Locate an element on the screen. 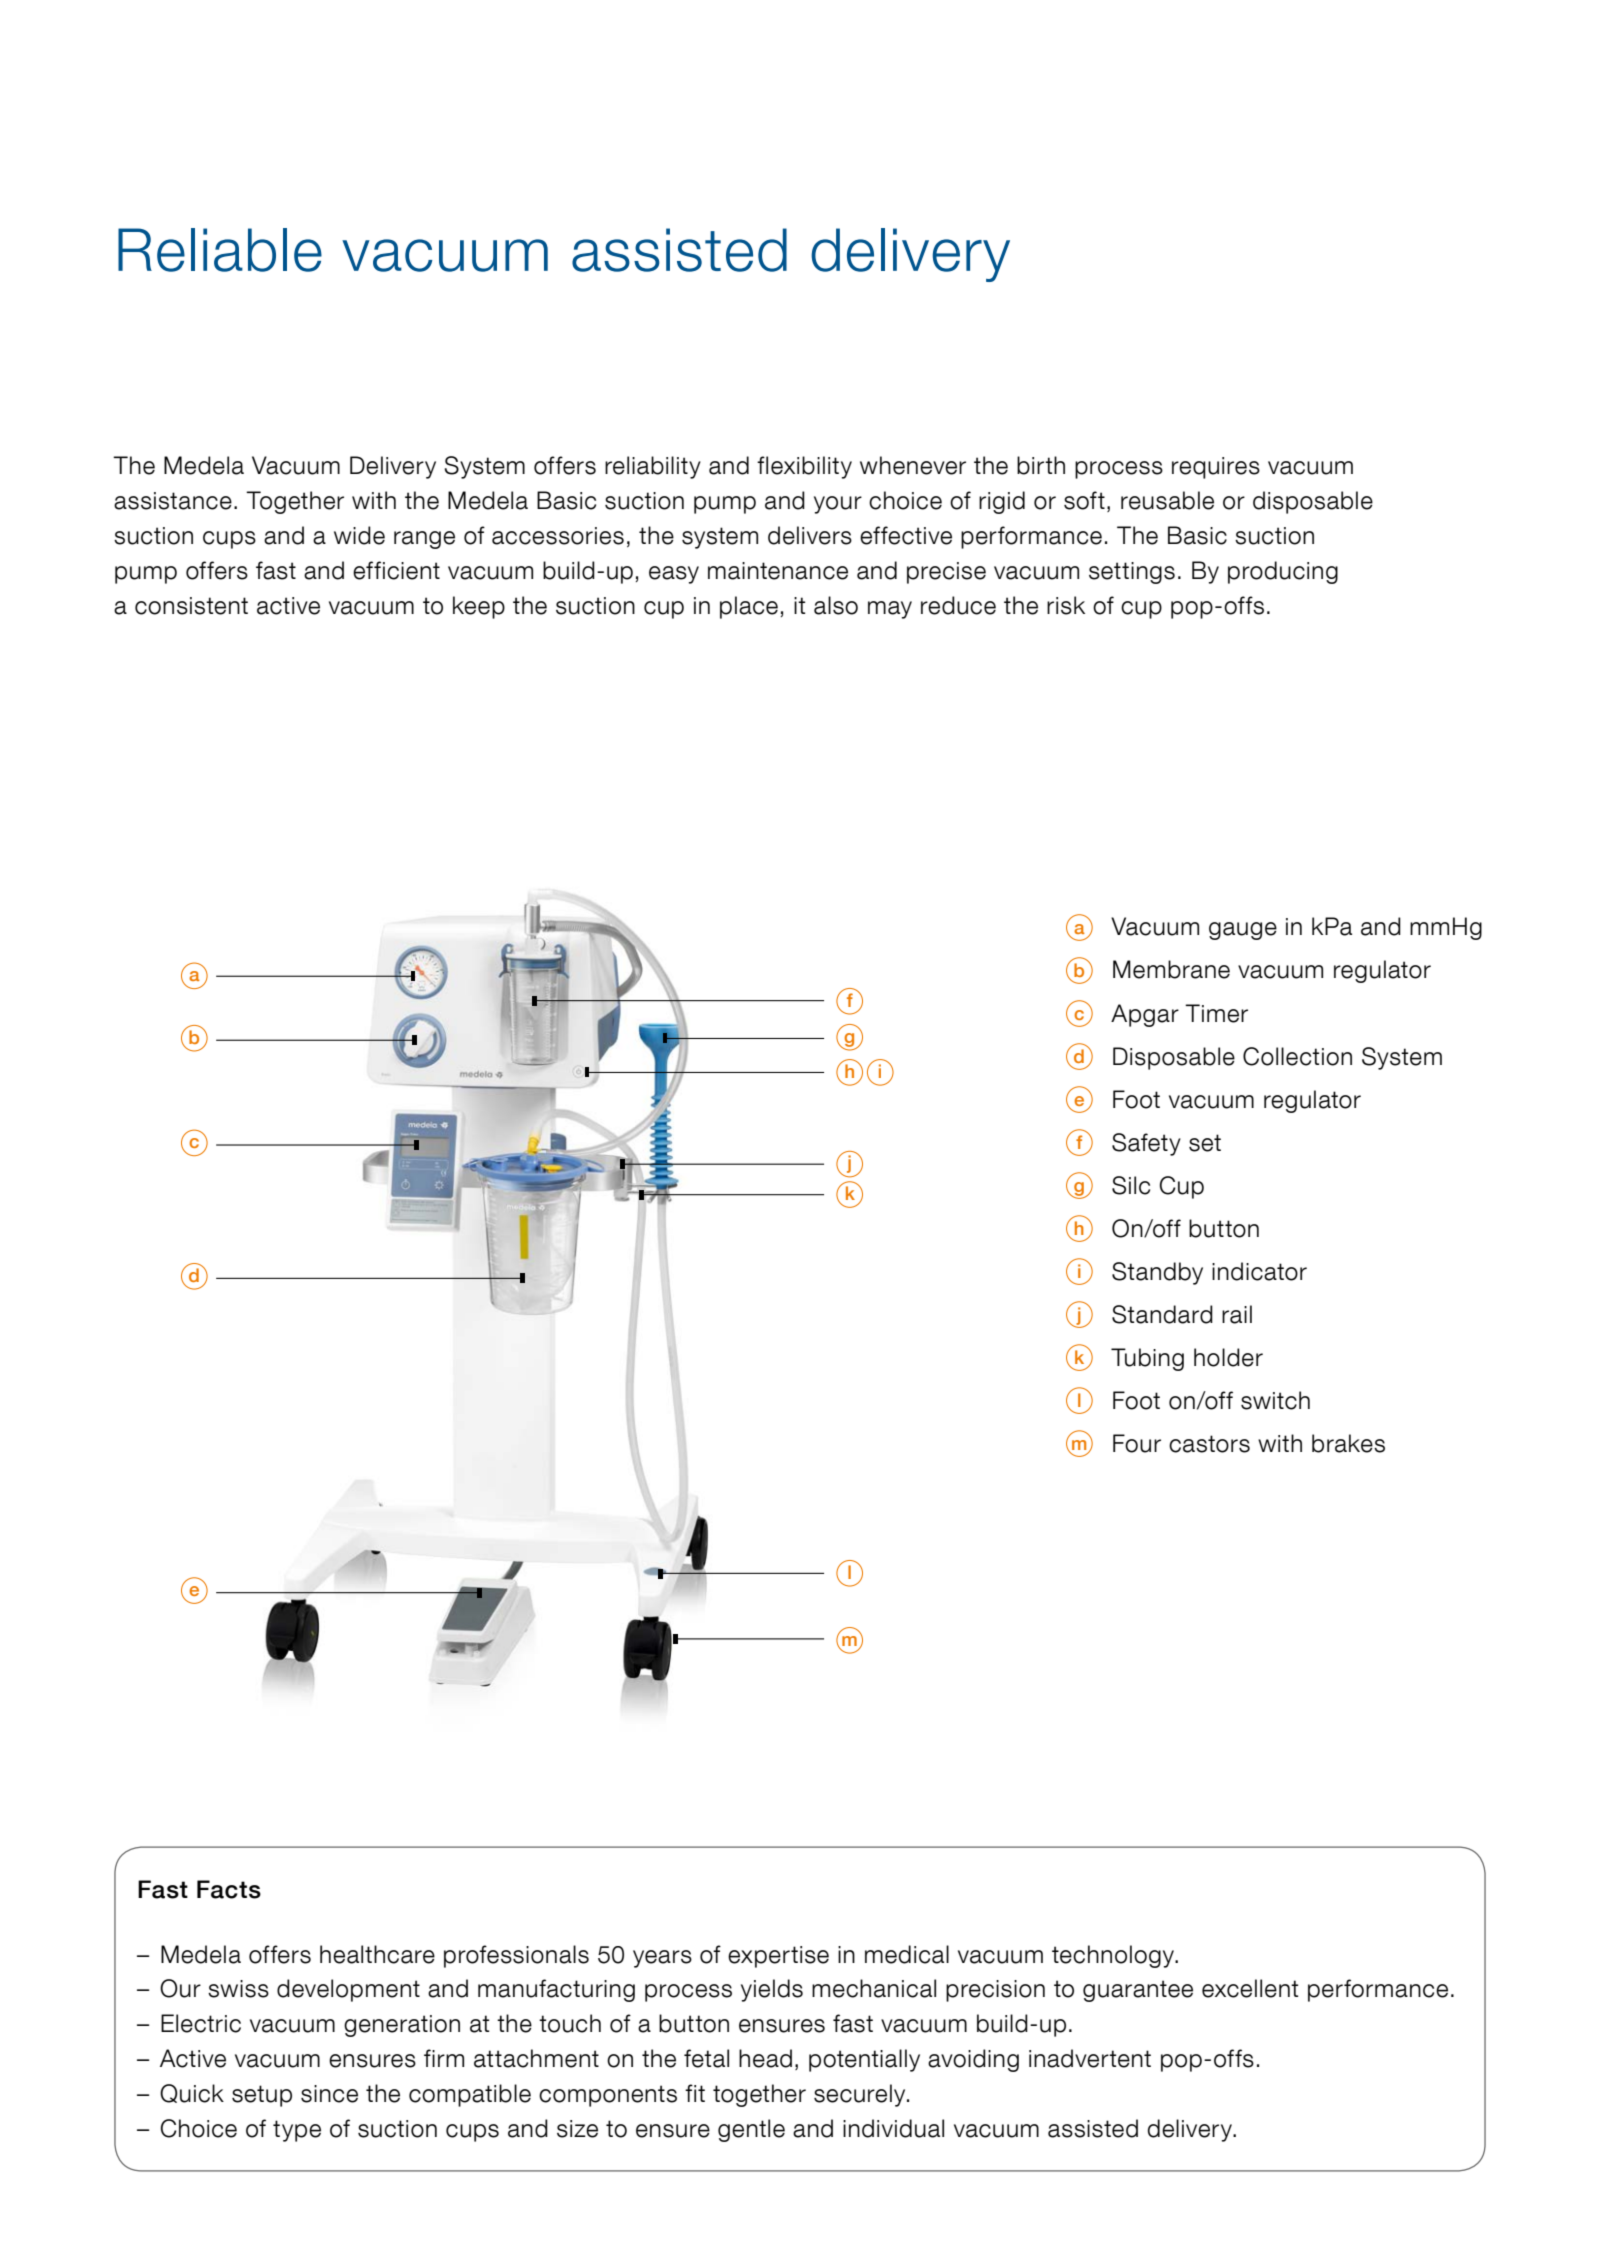 The image size is (1600, 2263). since is located at coordinates (329, 2094).
